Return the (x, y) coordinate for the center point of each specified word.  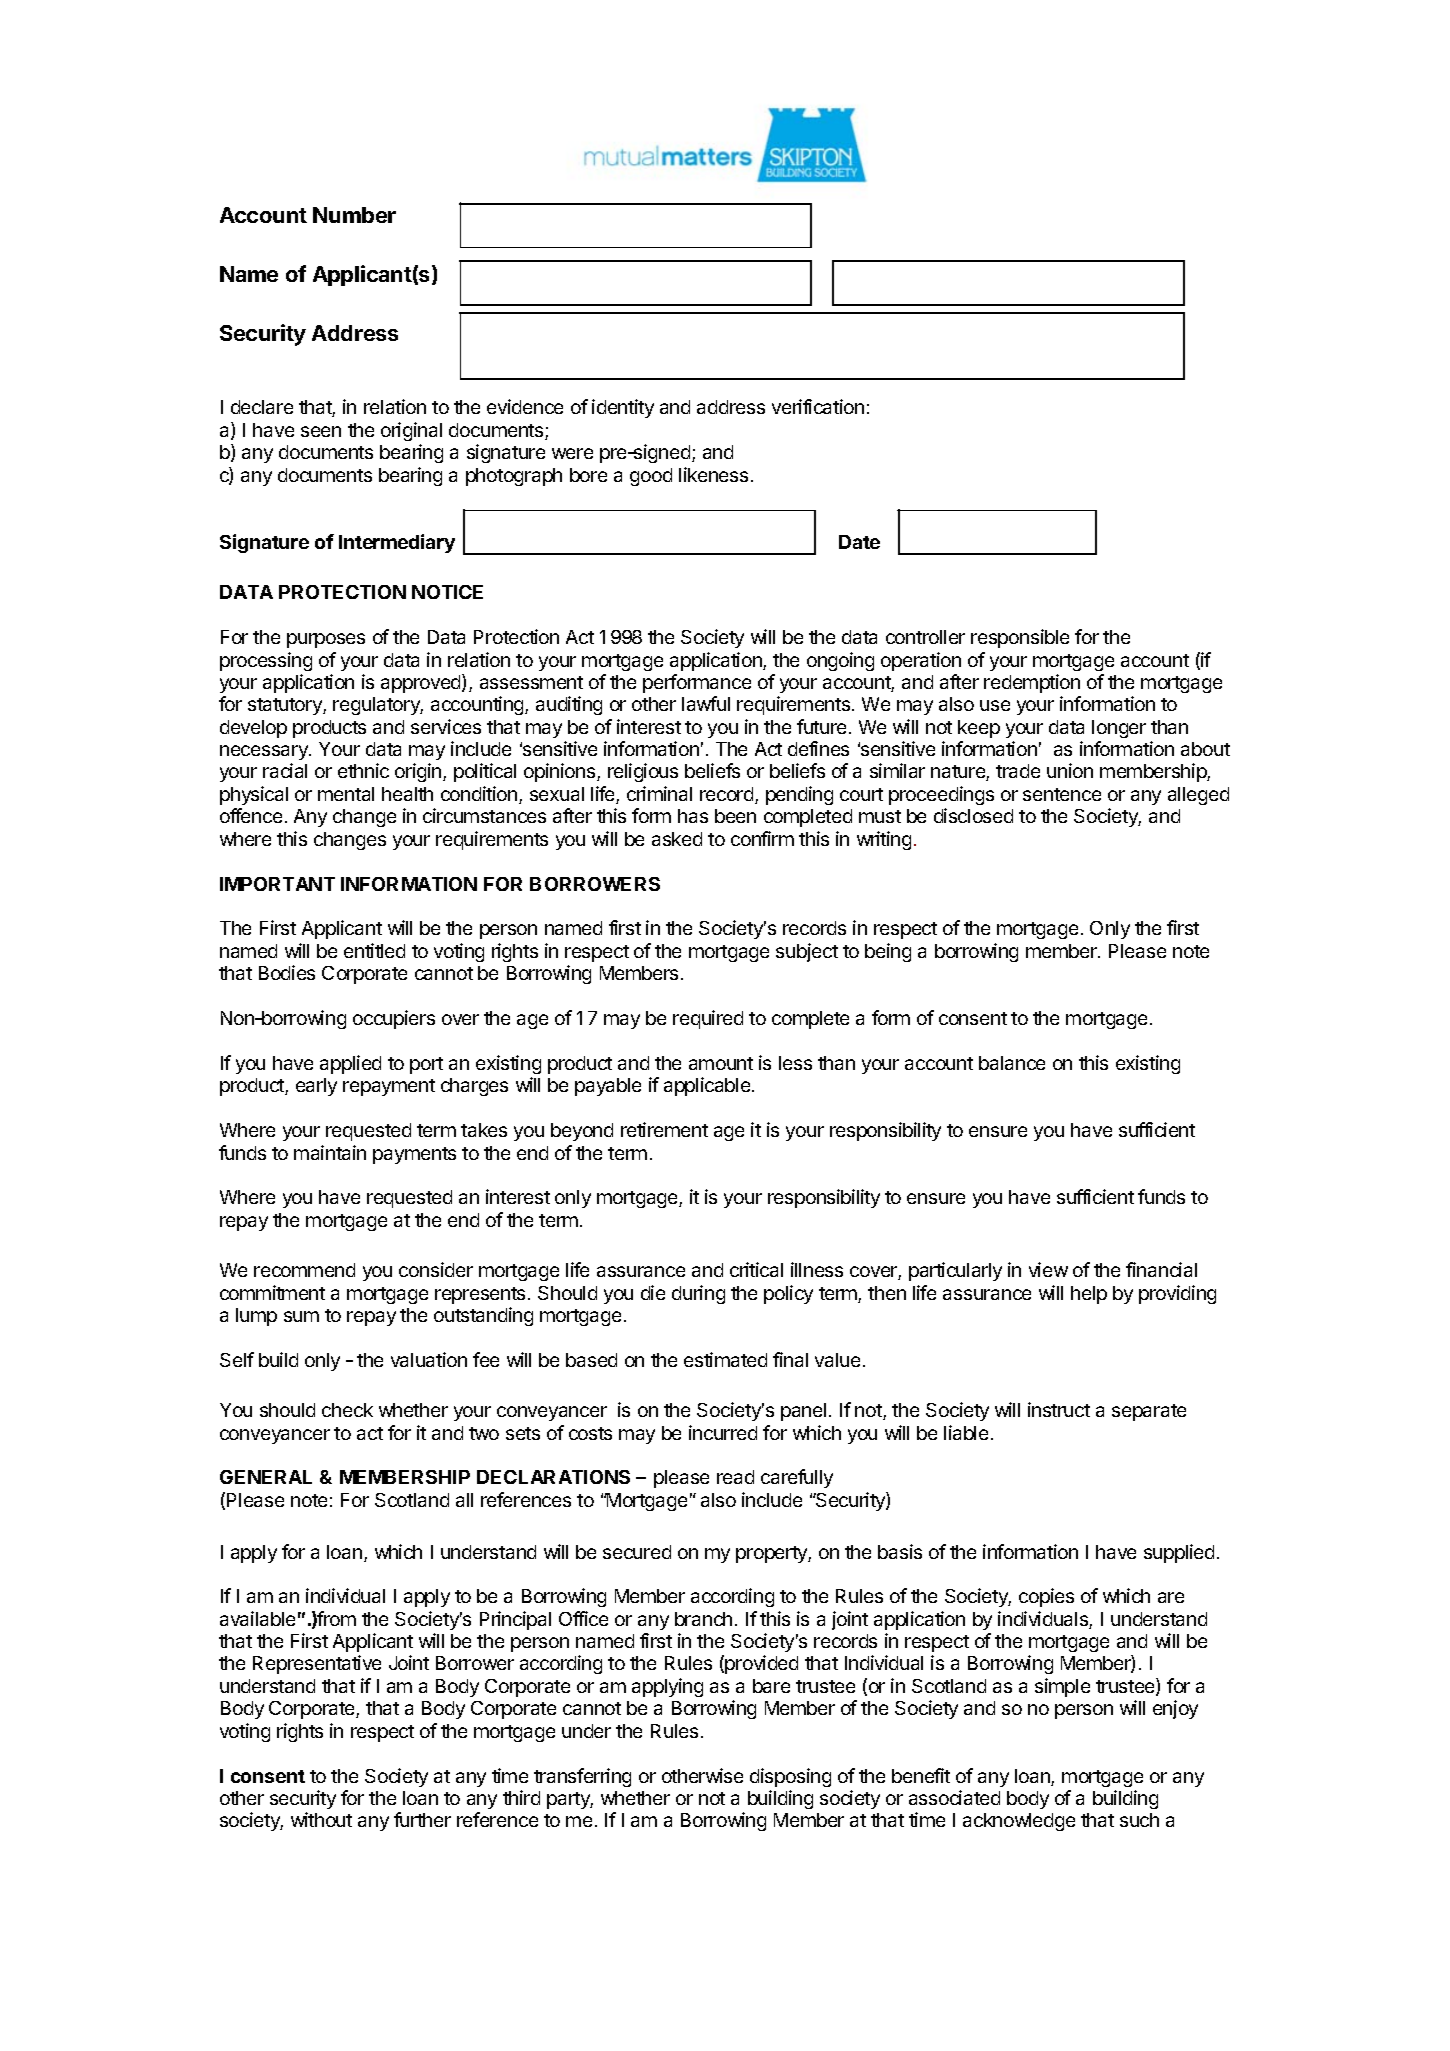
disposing (790, 1777)
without (321, 1819)
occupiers (394, 1019)
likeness (713, 474)
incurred (723, 1432)
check (347, 1410)
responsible (1020, 638)
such (1139, 1820)
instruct (1059, 1409)
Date (859, 542)
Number (354, 215)
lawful (706, 703)
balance (1012, 1063)
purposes (326, 640)
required (708, 1019)
